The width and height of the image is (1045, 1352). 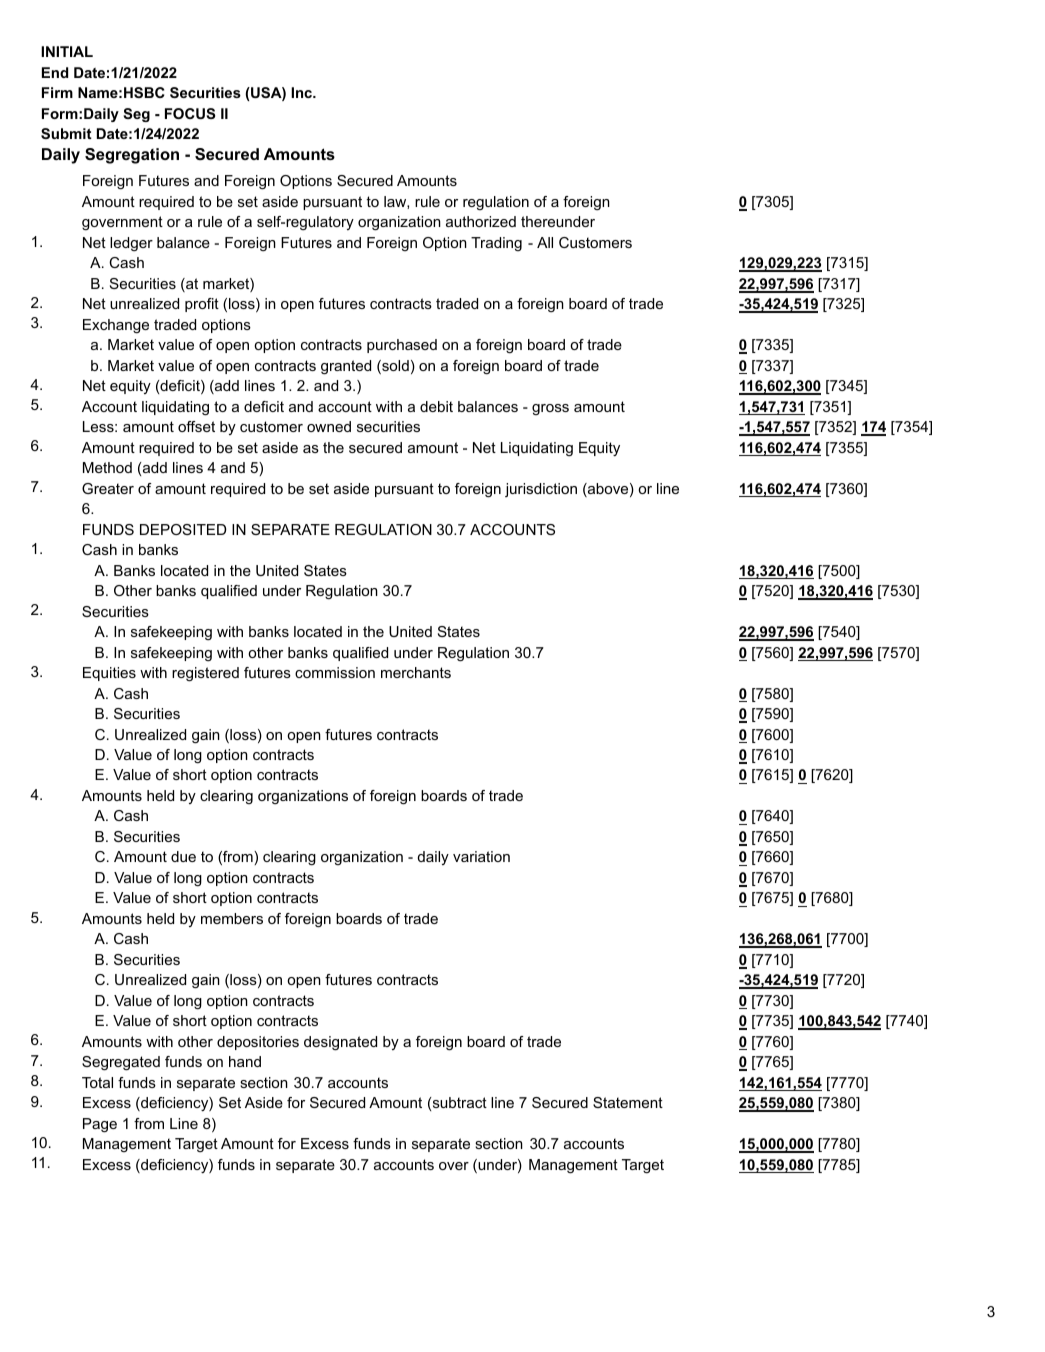 What do you see at coordinates (628, 1102) in the image?
I see `Statement` at bounding box center [628, 1102].
